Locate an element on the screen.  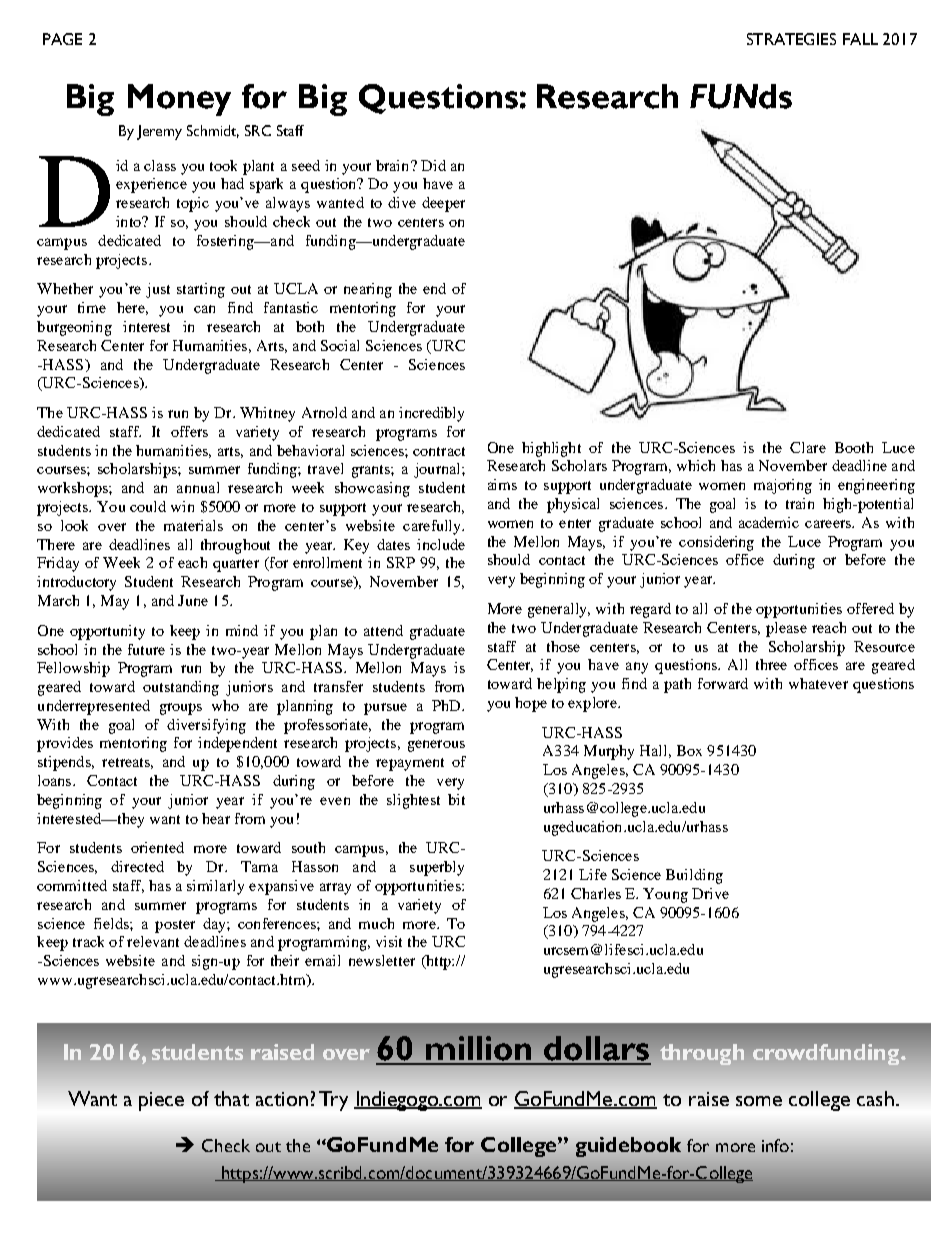
June is located at coordinates (193, 600).
